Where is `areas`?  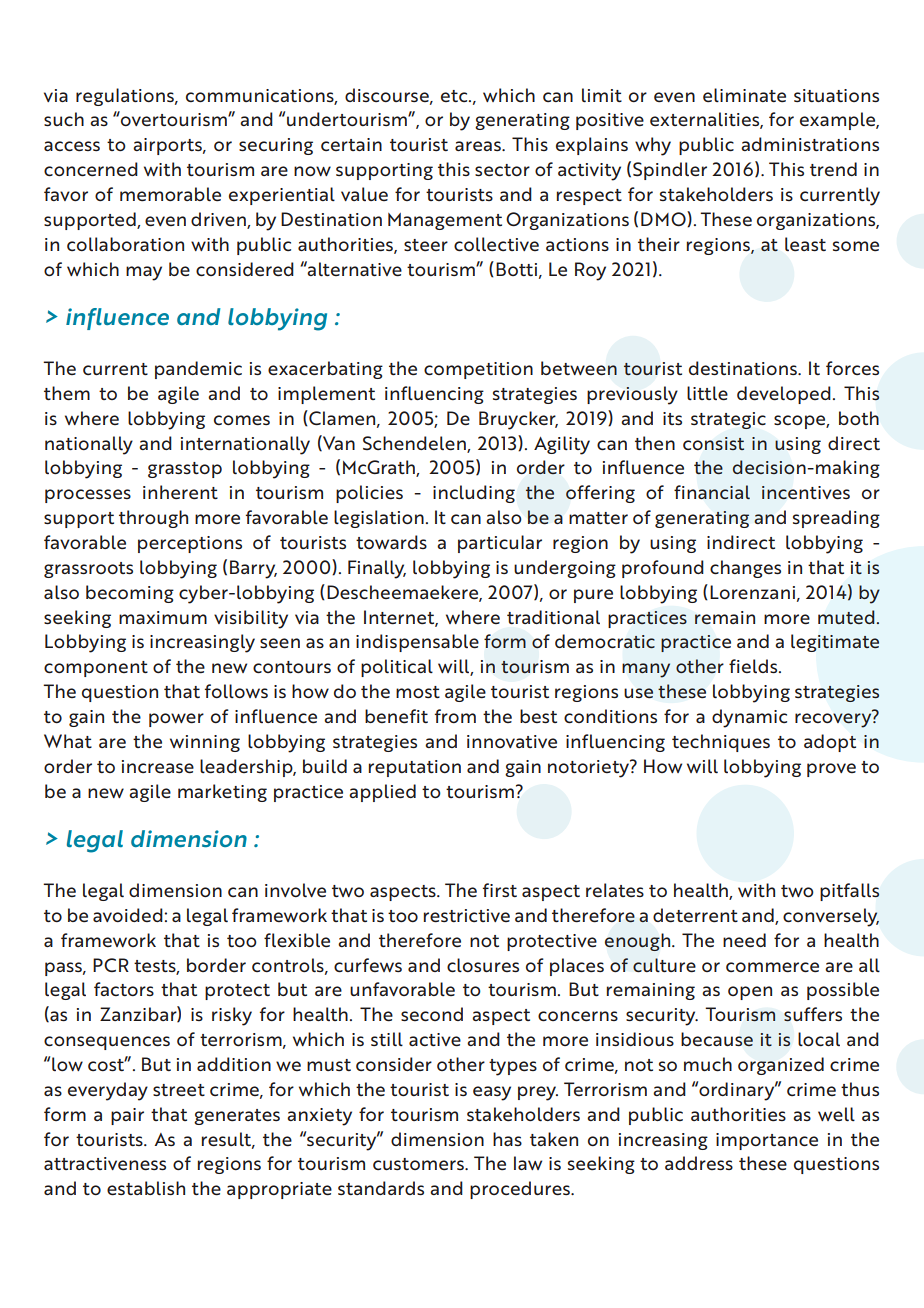
areas is located at coordinates (479, 146).
